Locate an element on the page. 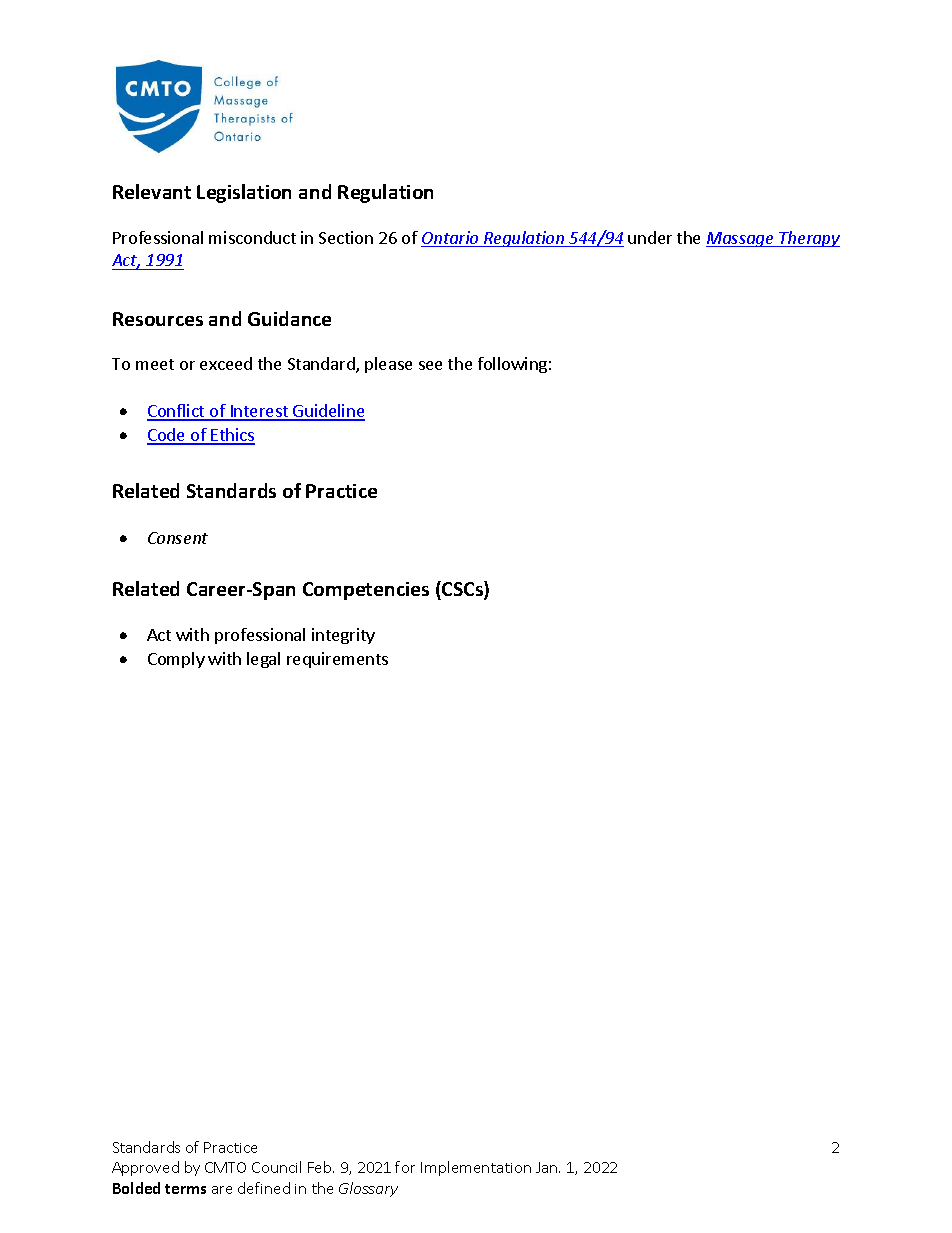 Image resolution: width=952 pixels, height=1233 pixels. see is located at coordinates (430, 365).
